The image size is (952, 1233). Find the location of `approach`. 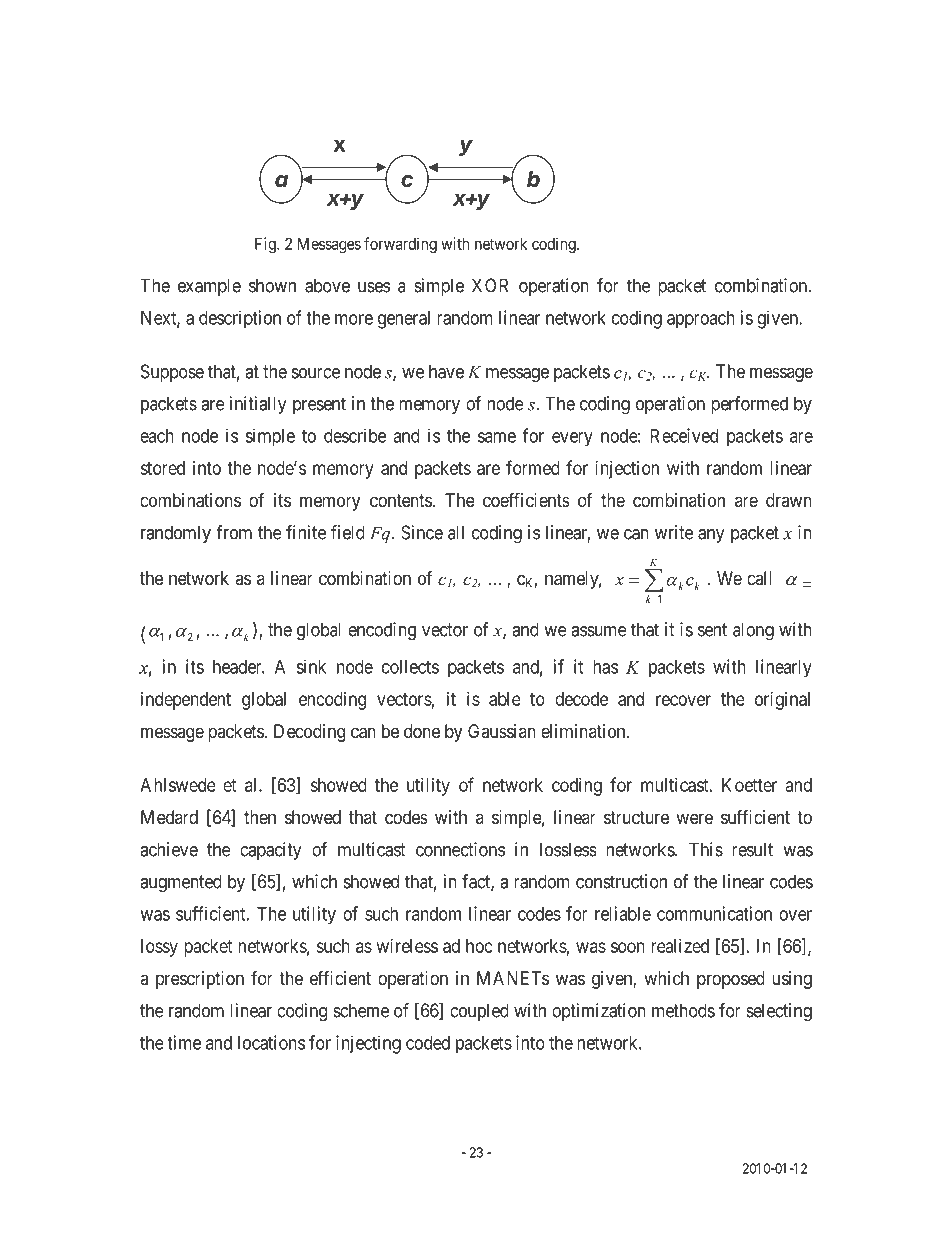

approach is located at coordinates (701, 320).
